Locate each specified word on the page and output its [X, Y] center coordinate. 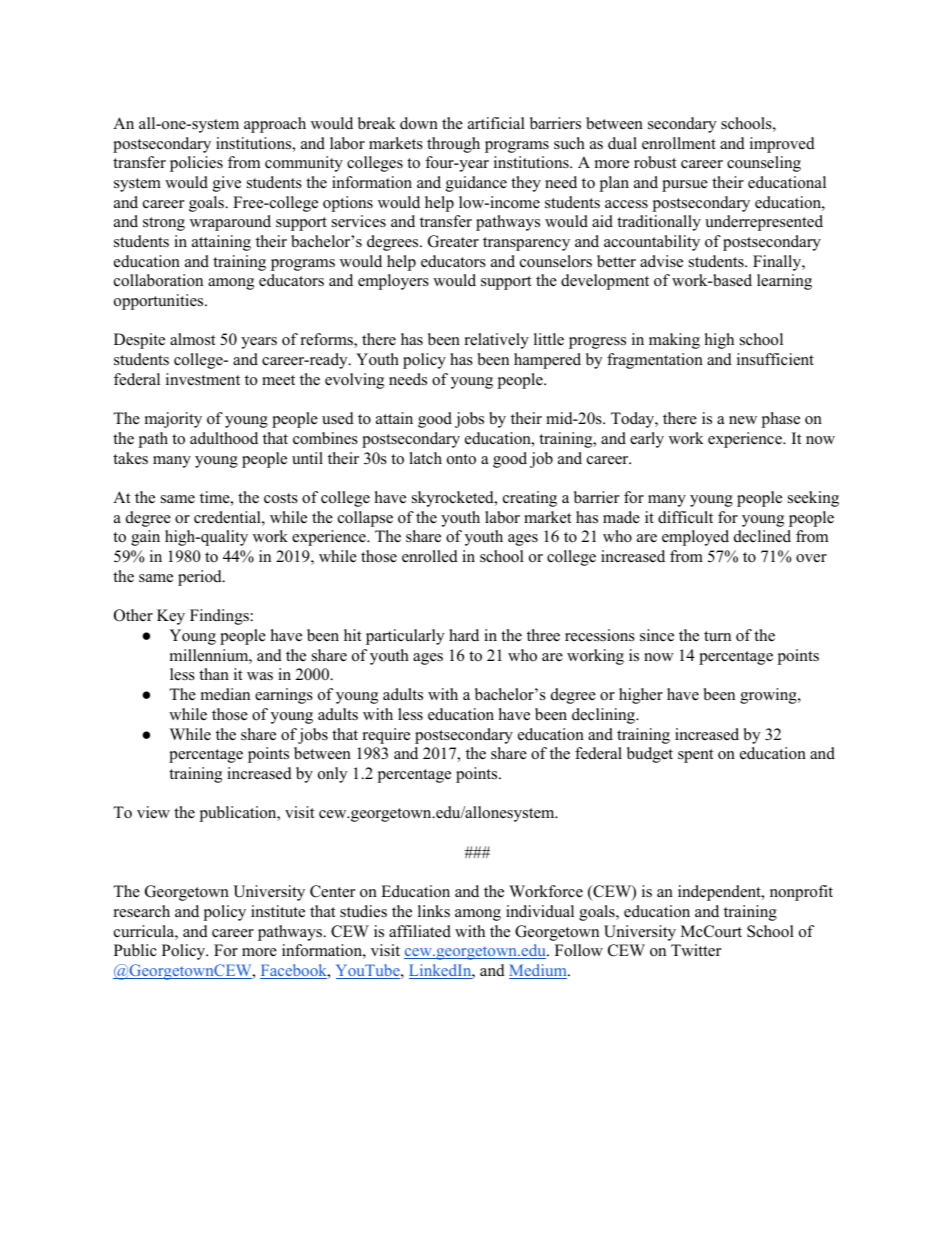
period [201, 578]
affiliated [420, 931]
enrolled [430, 556]
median [225, 694]
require [386, 736]
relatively [497, 341]
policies [196, 164]
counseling [764, 164]
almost [192, 339]
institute [278, 911]
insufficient [775, 359]
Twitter [696, 950]
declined [762, 536]
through [453, 145]
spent [695, 756]
